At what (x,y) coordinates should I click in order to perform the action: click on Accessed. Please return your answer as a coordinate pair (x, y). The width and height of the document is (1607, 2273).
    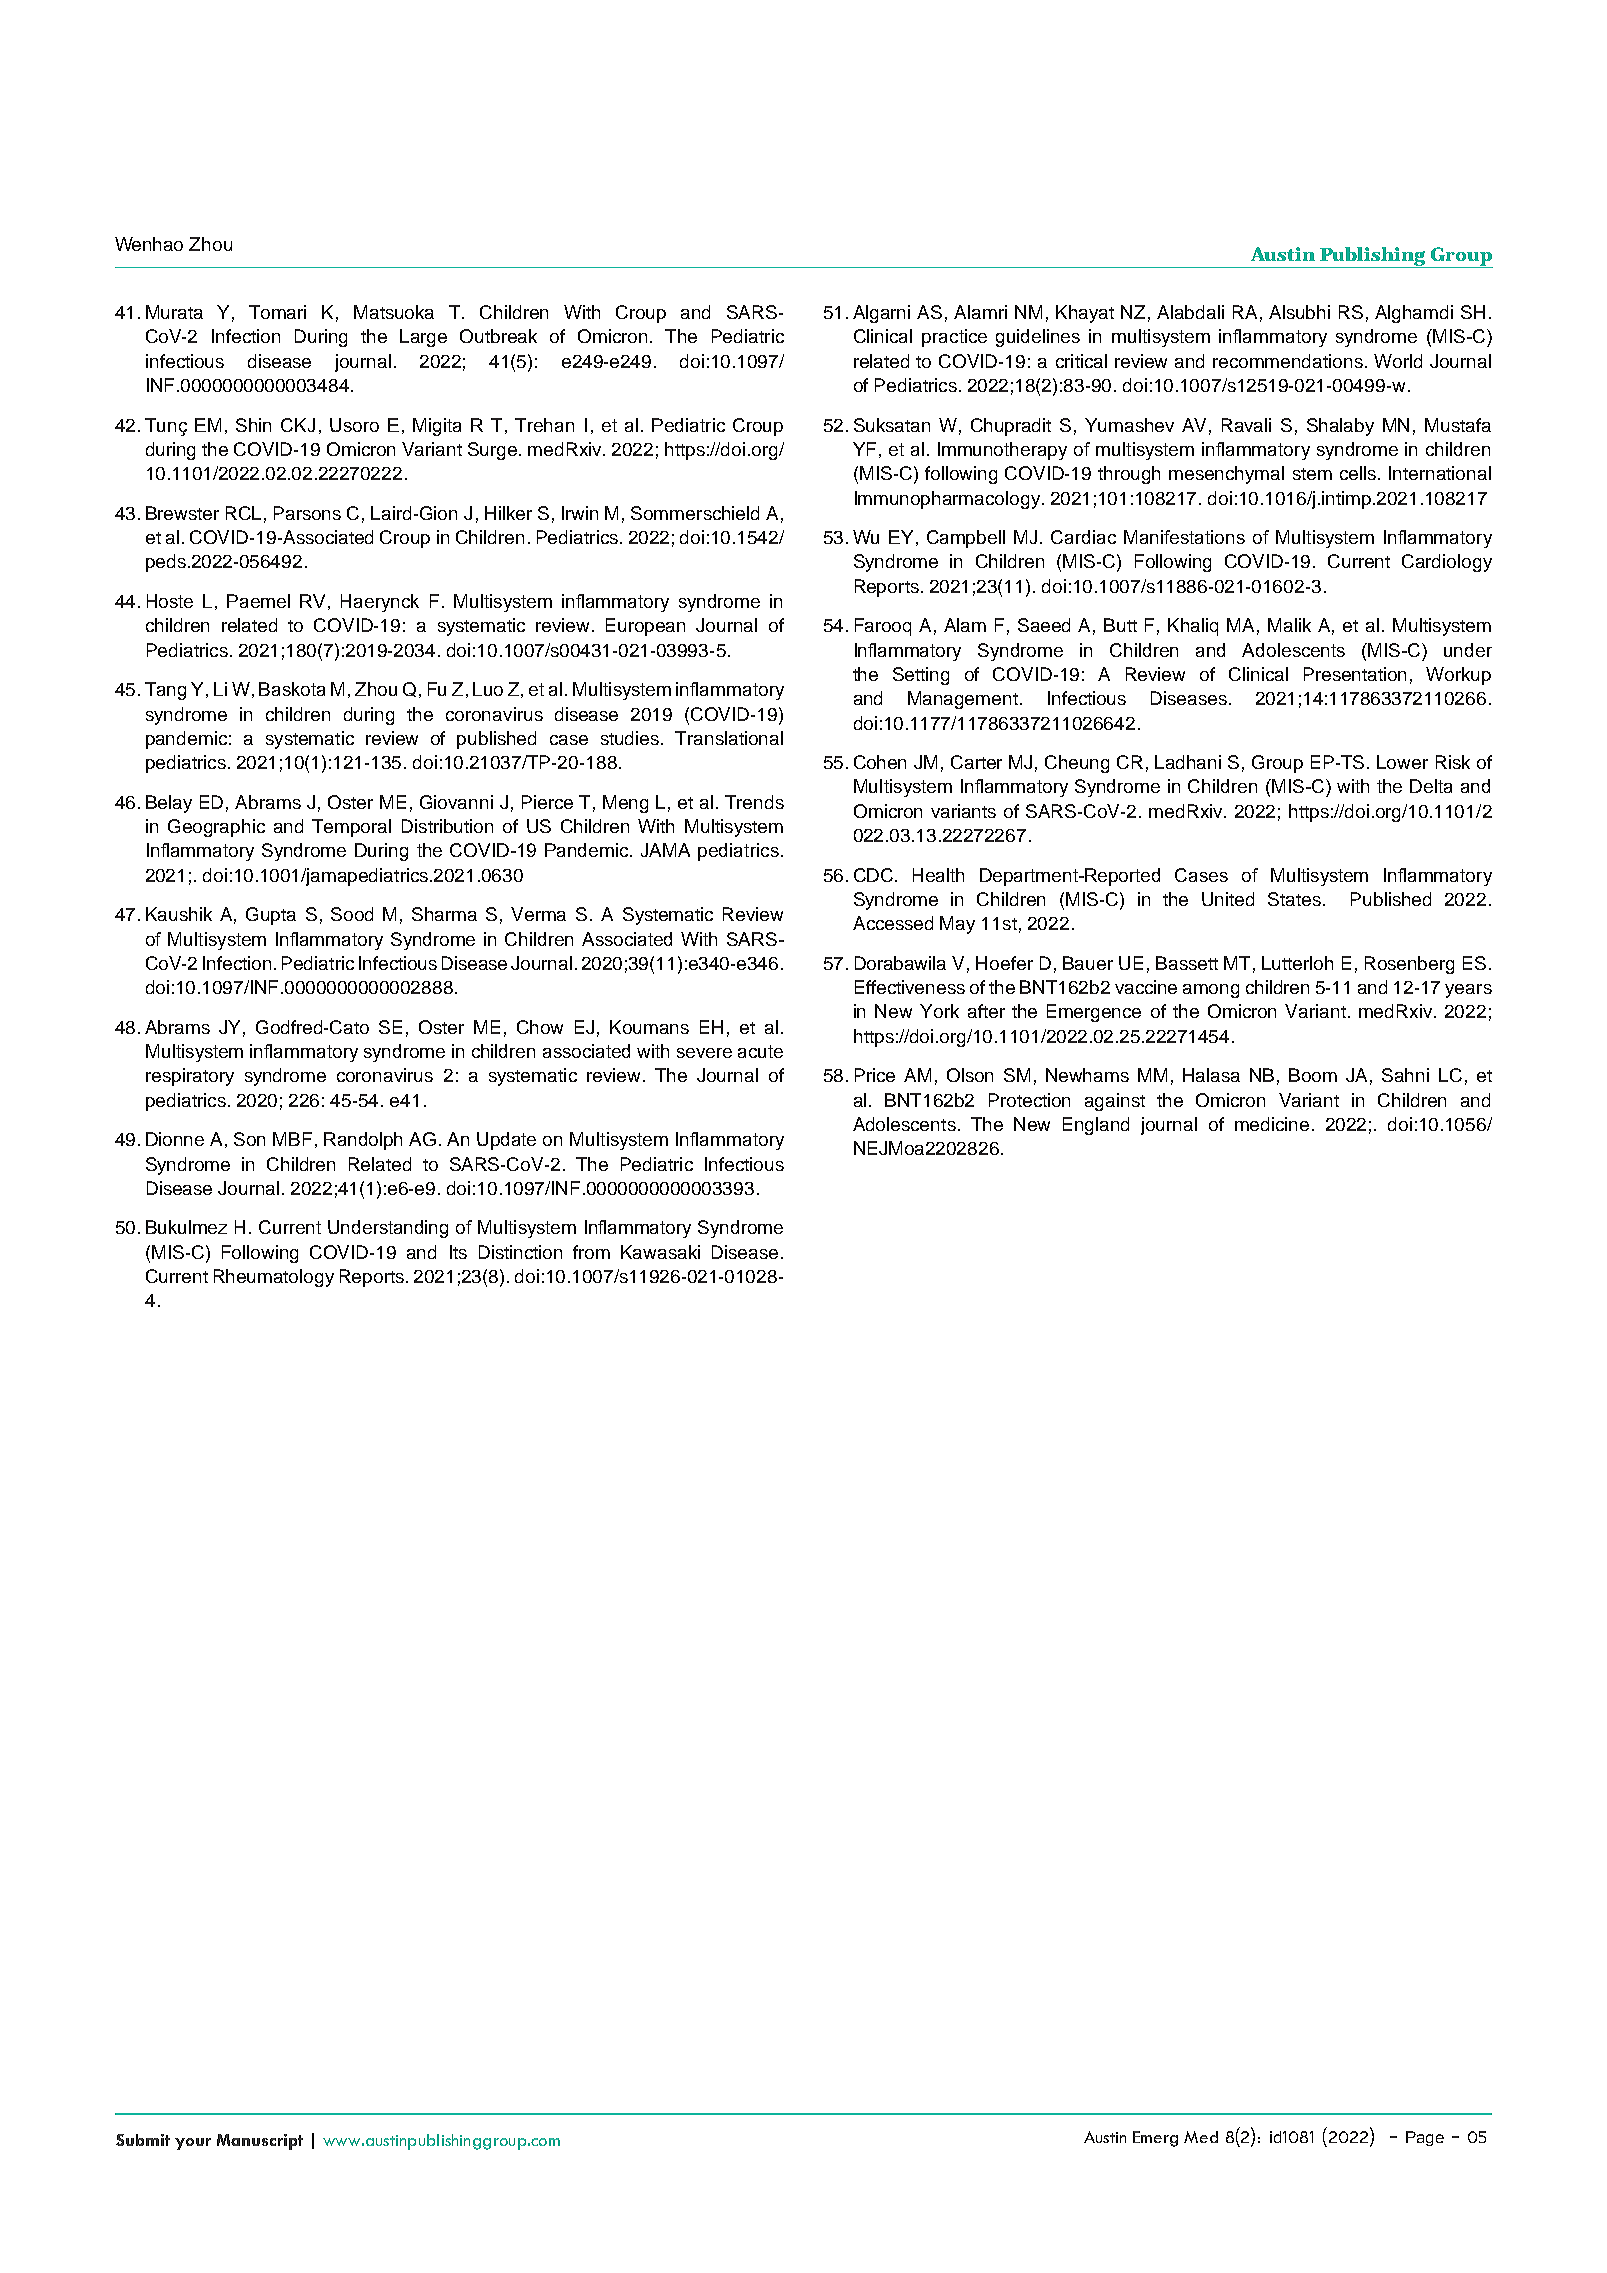
    Looking at the image, I should click on (893, 923).
